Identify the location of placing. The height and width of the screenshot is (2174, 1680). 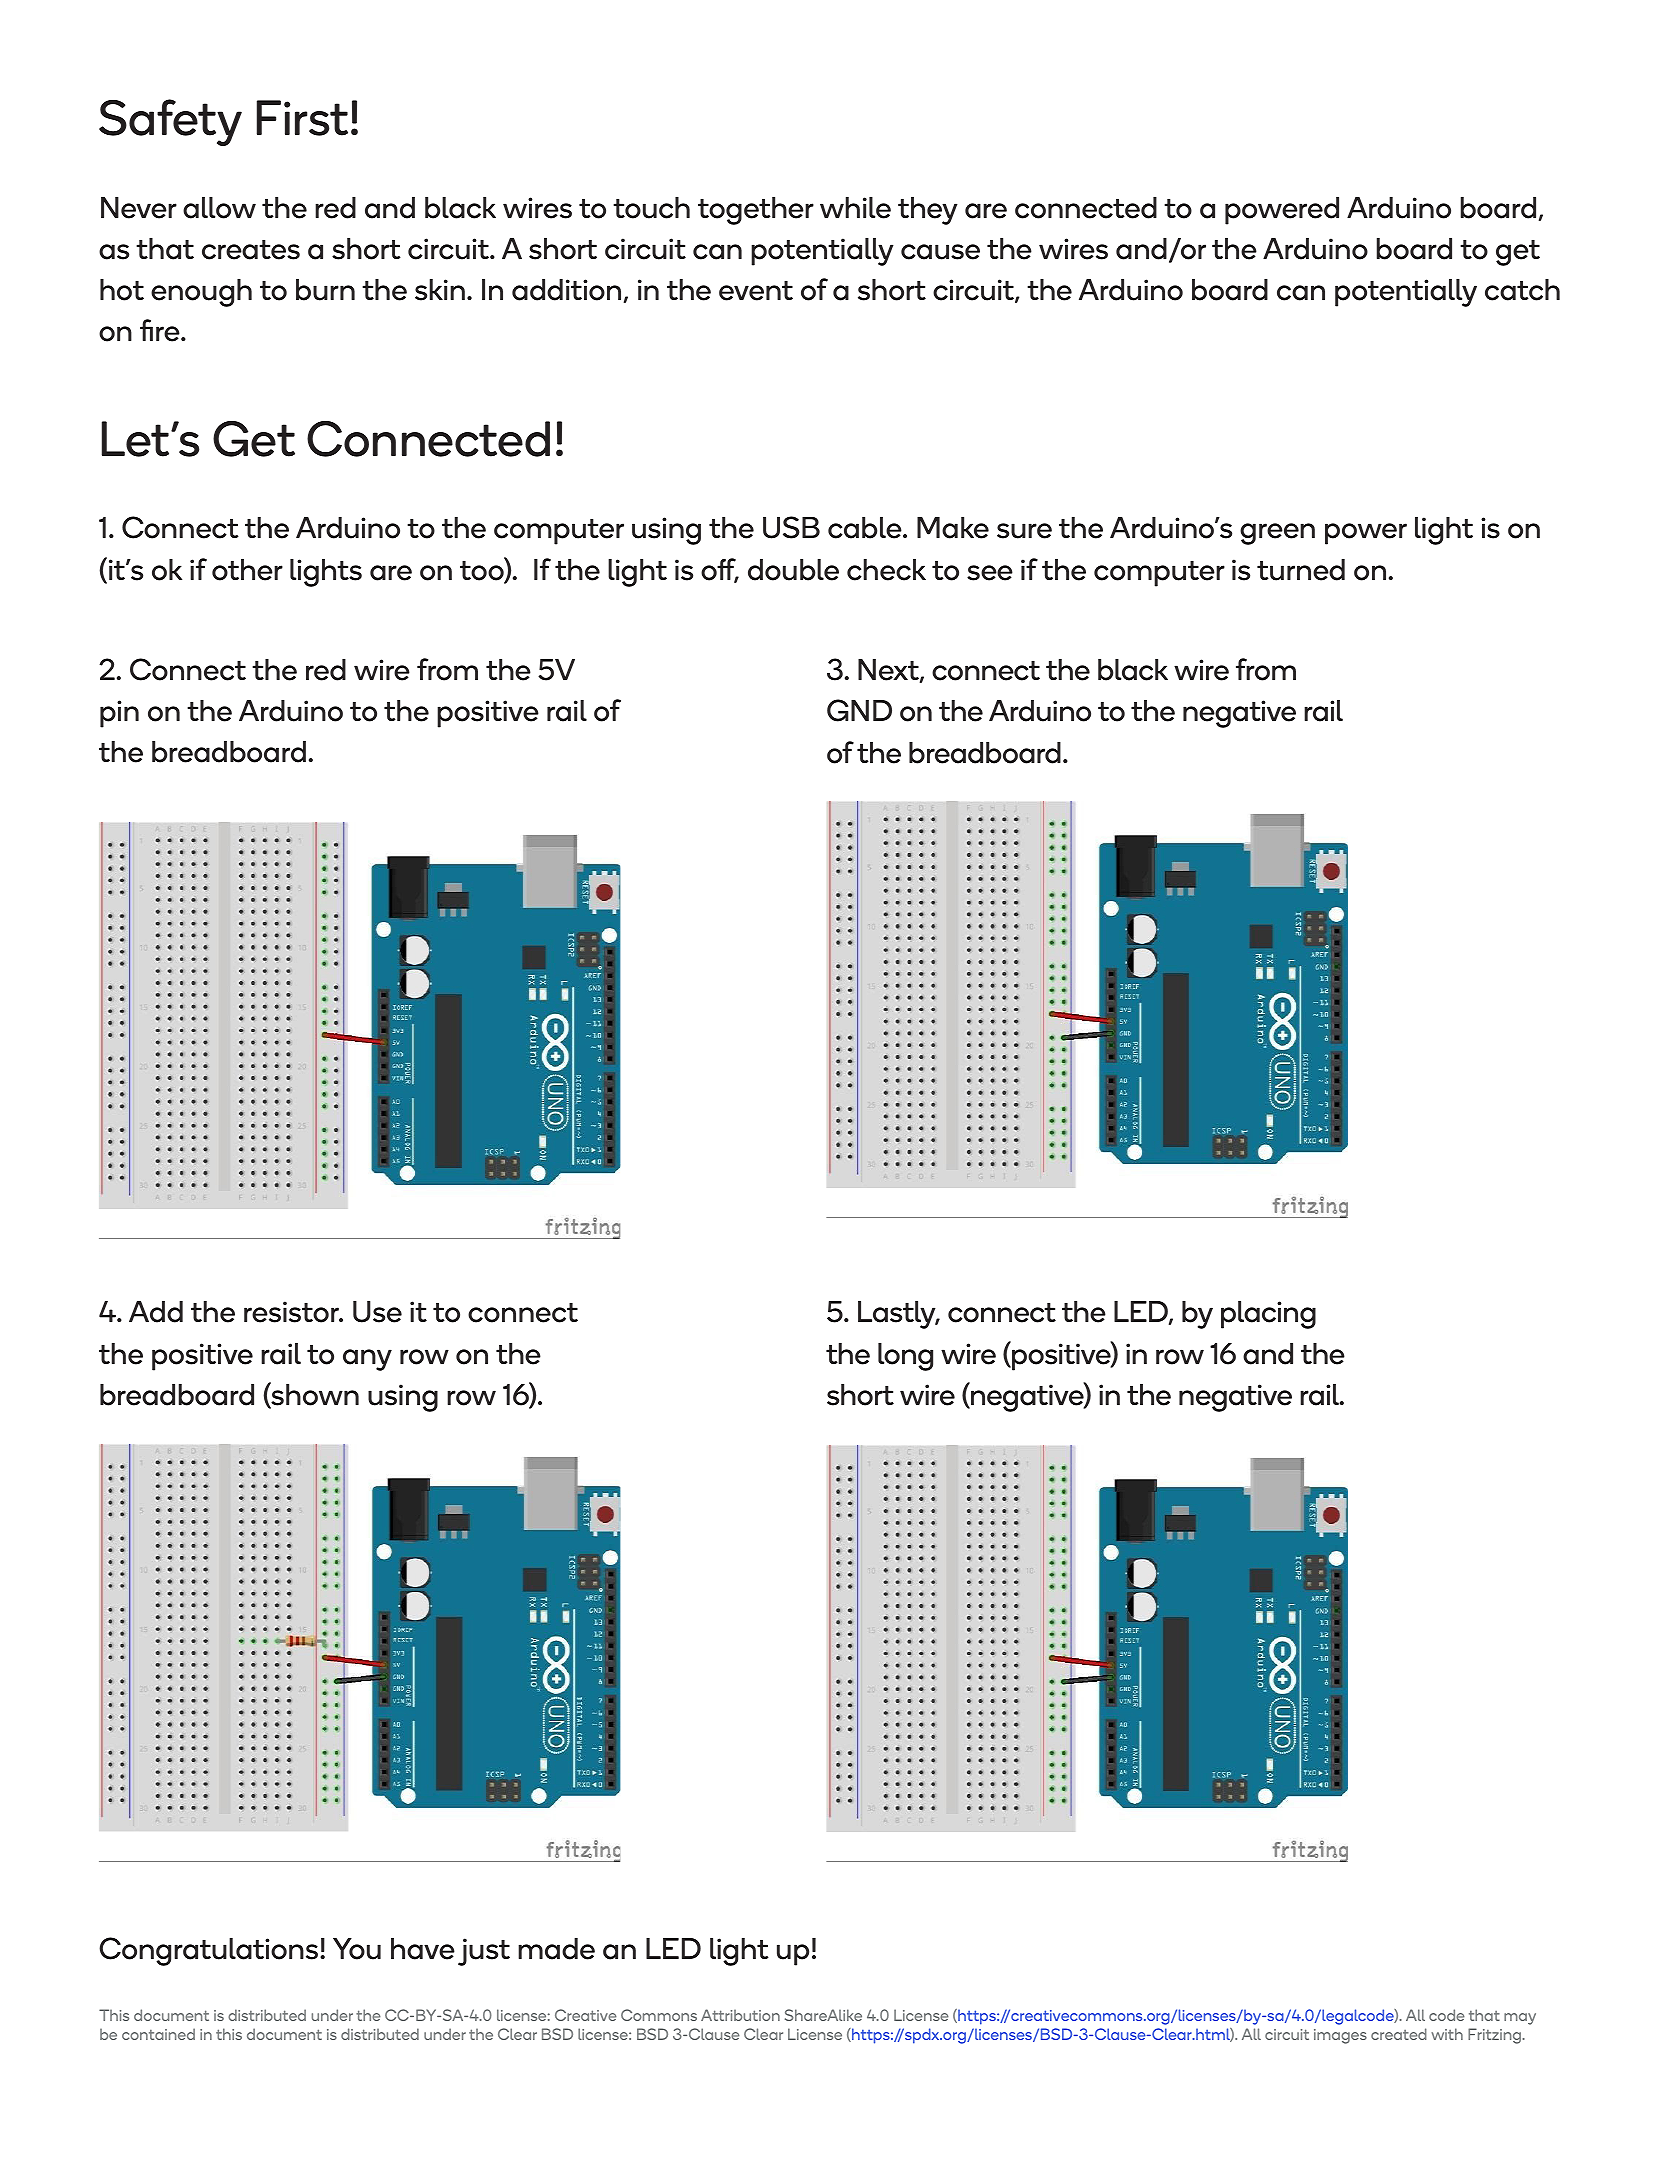
(1268, 1315).
